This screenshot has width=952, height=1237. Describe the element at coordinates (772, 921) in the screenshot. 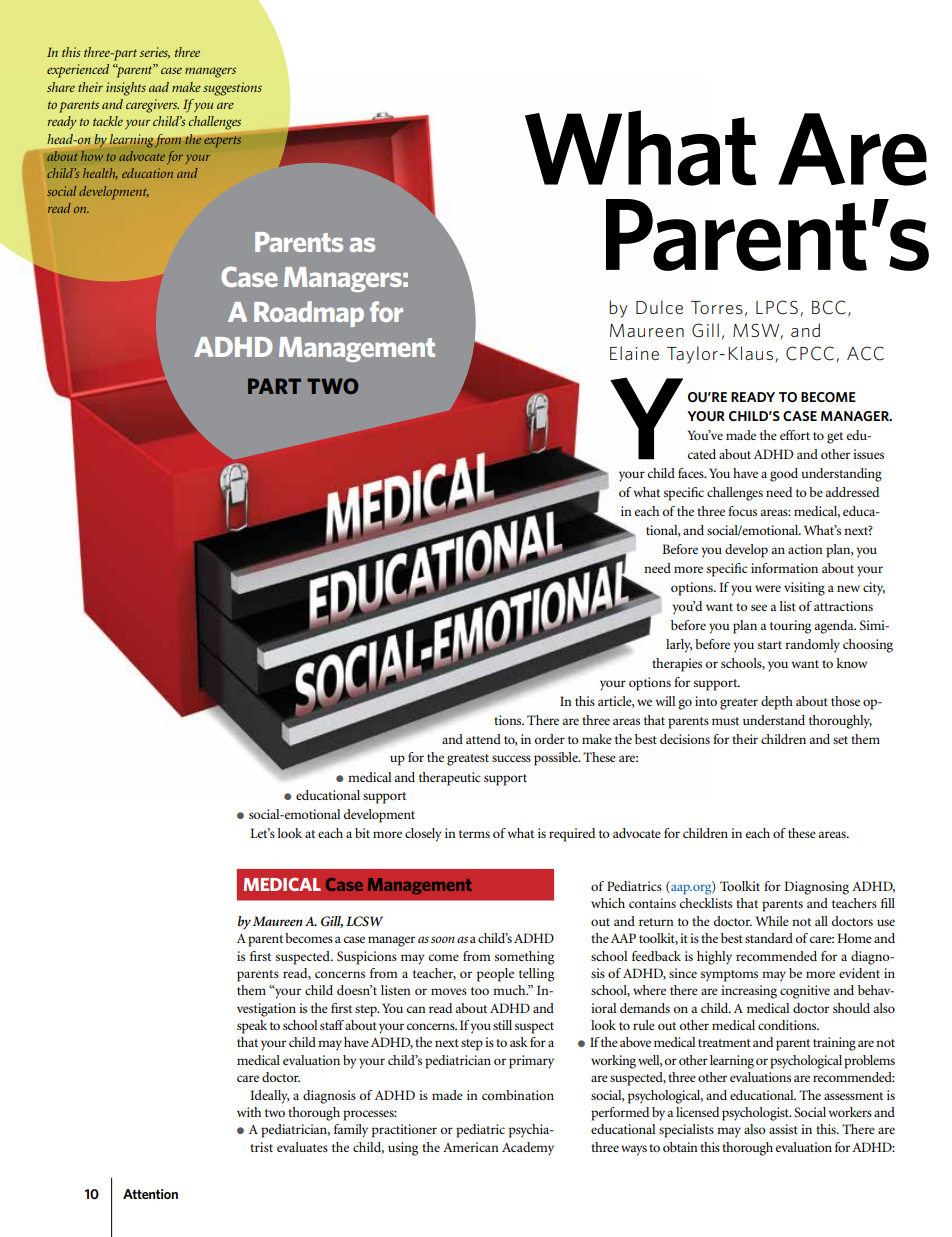

I see `While` at that location.
